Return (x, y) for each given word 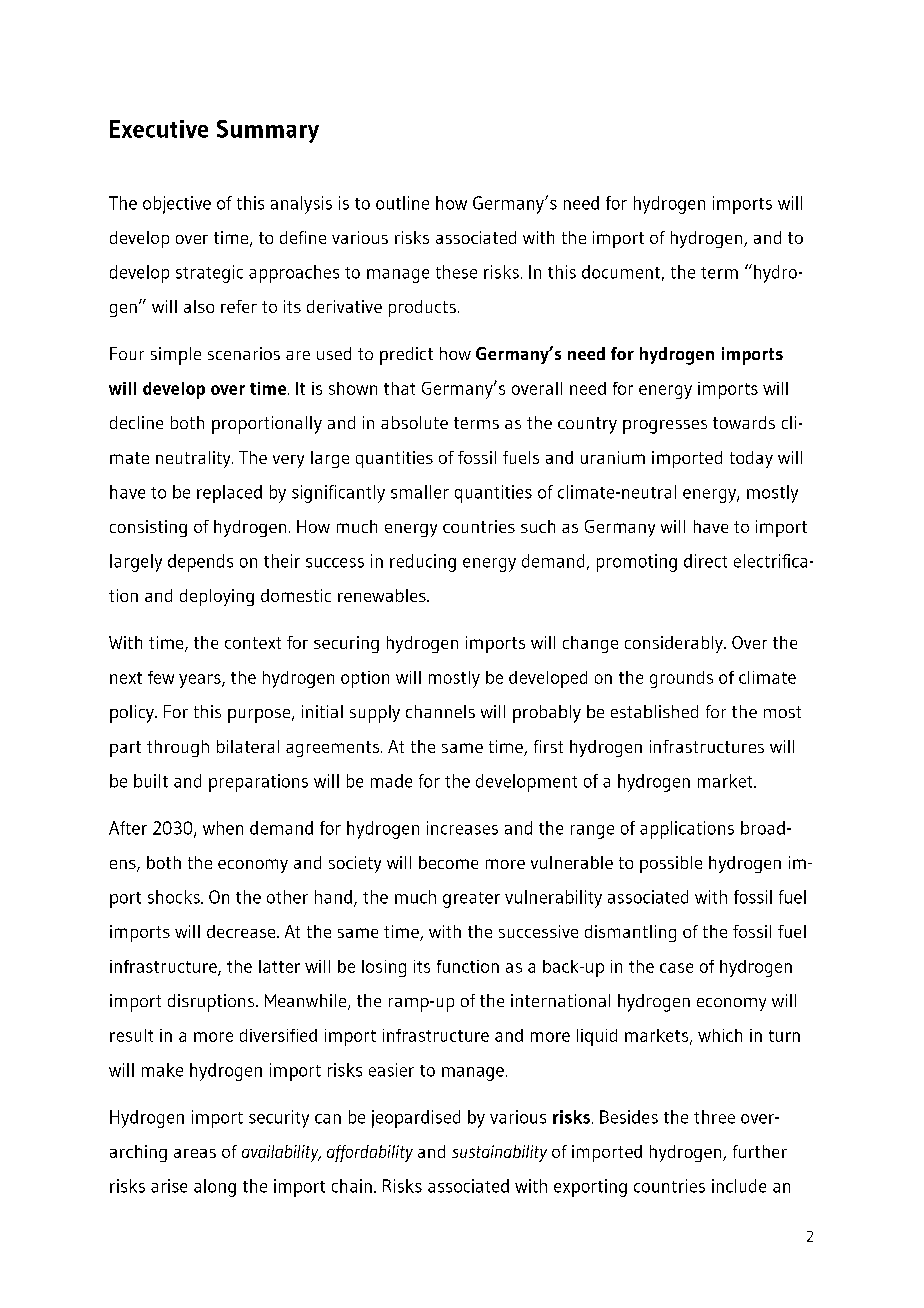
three (714, 1117)
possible (671, 864)
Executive (159, 129)
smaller (420, 492)
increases (462, 828)
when (223, 828)
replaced (229, 494)
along (215, 1188)
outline (402, 203)
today (751, 459)
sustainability (499, 1153)
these (456, 272)
